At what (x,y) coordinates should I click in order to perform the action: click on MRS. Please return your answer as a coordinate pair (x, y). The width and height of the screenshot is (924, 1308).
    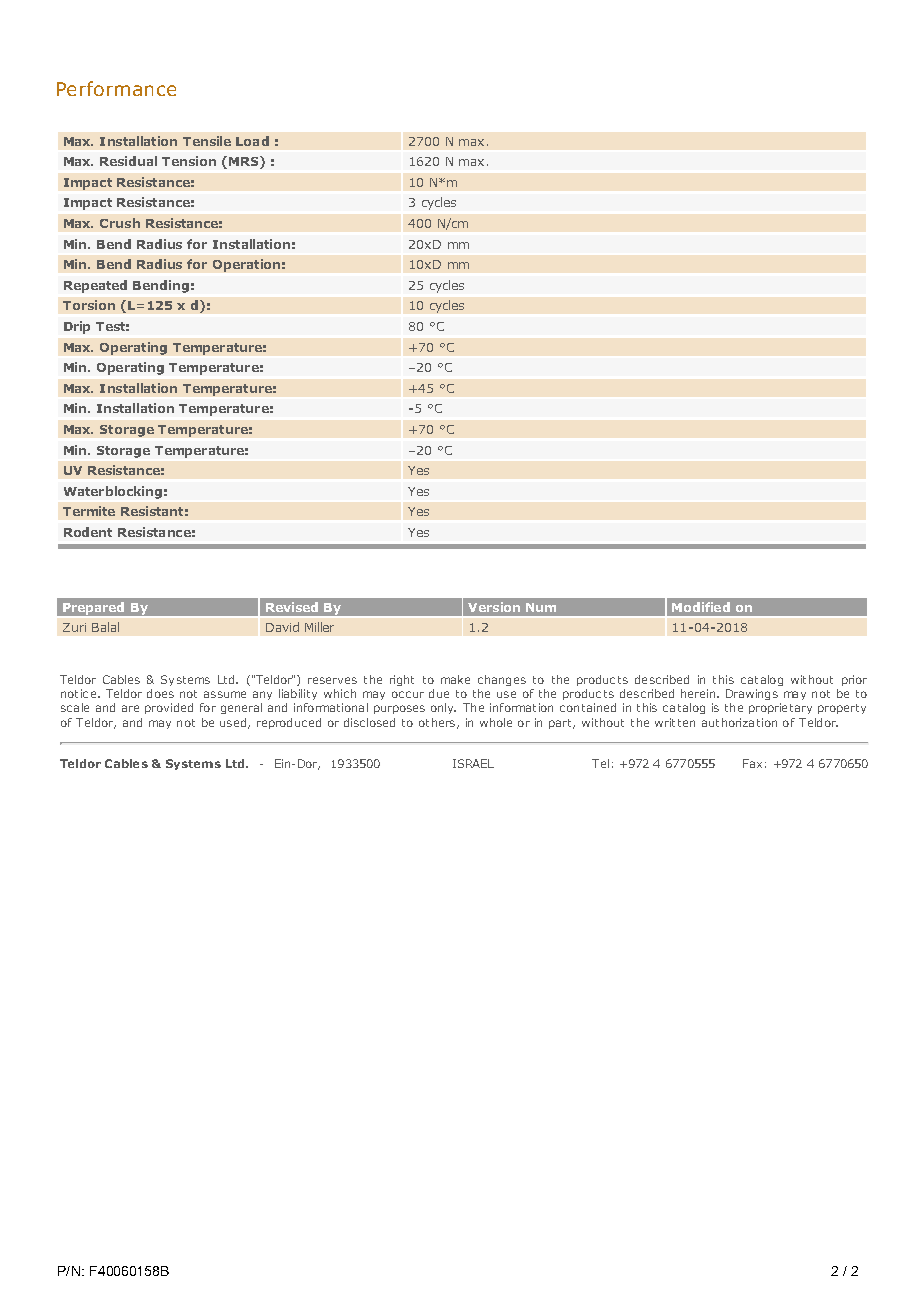
    Looking at the image, I should click on (245, 162).
